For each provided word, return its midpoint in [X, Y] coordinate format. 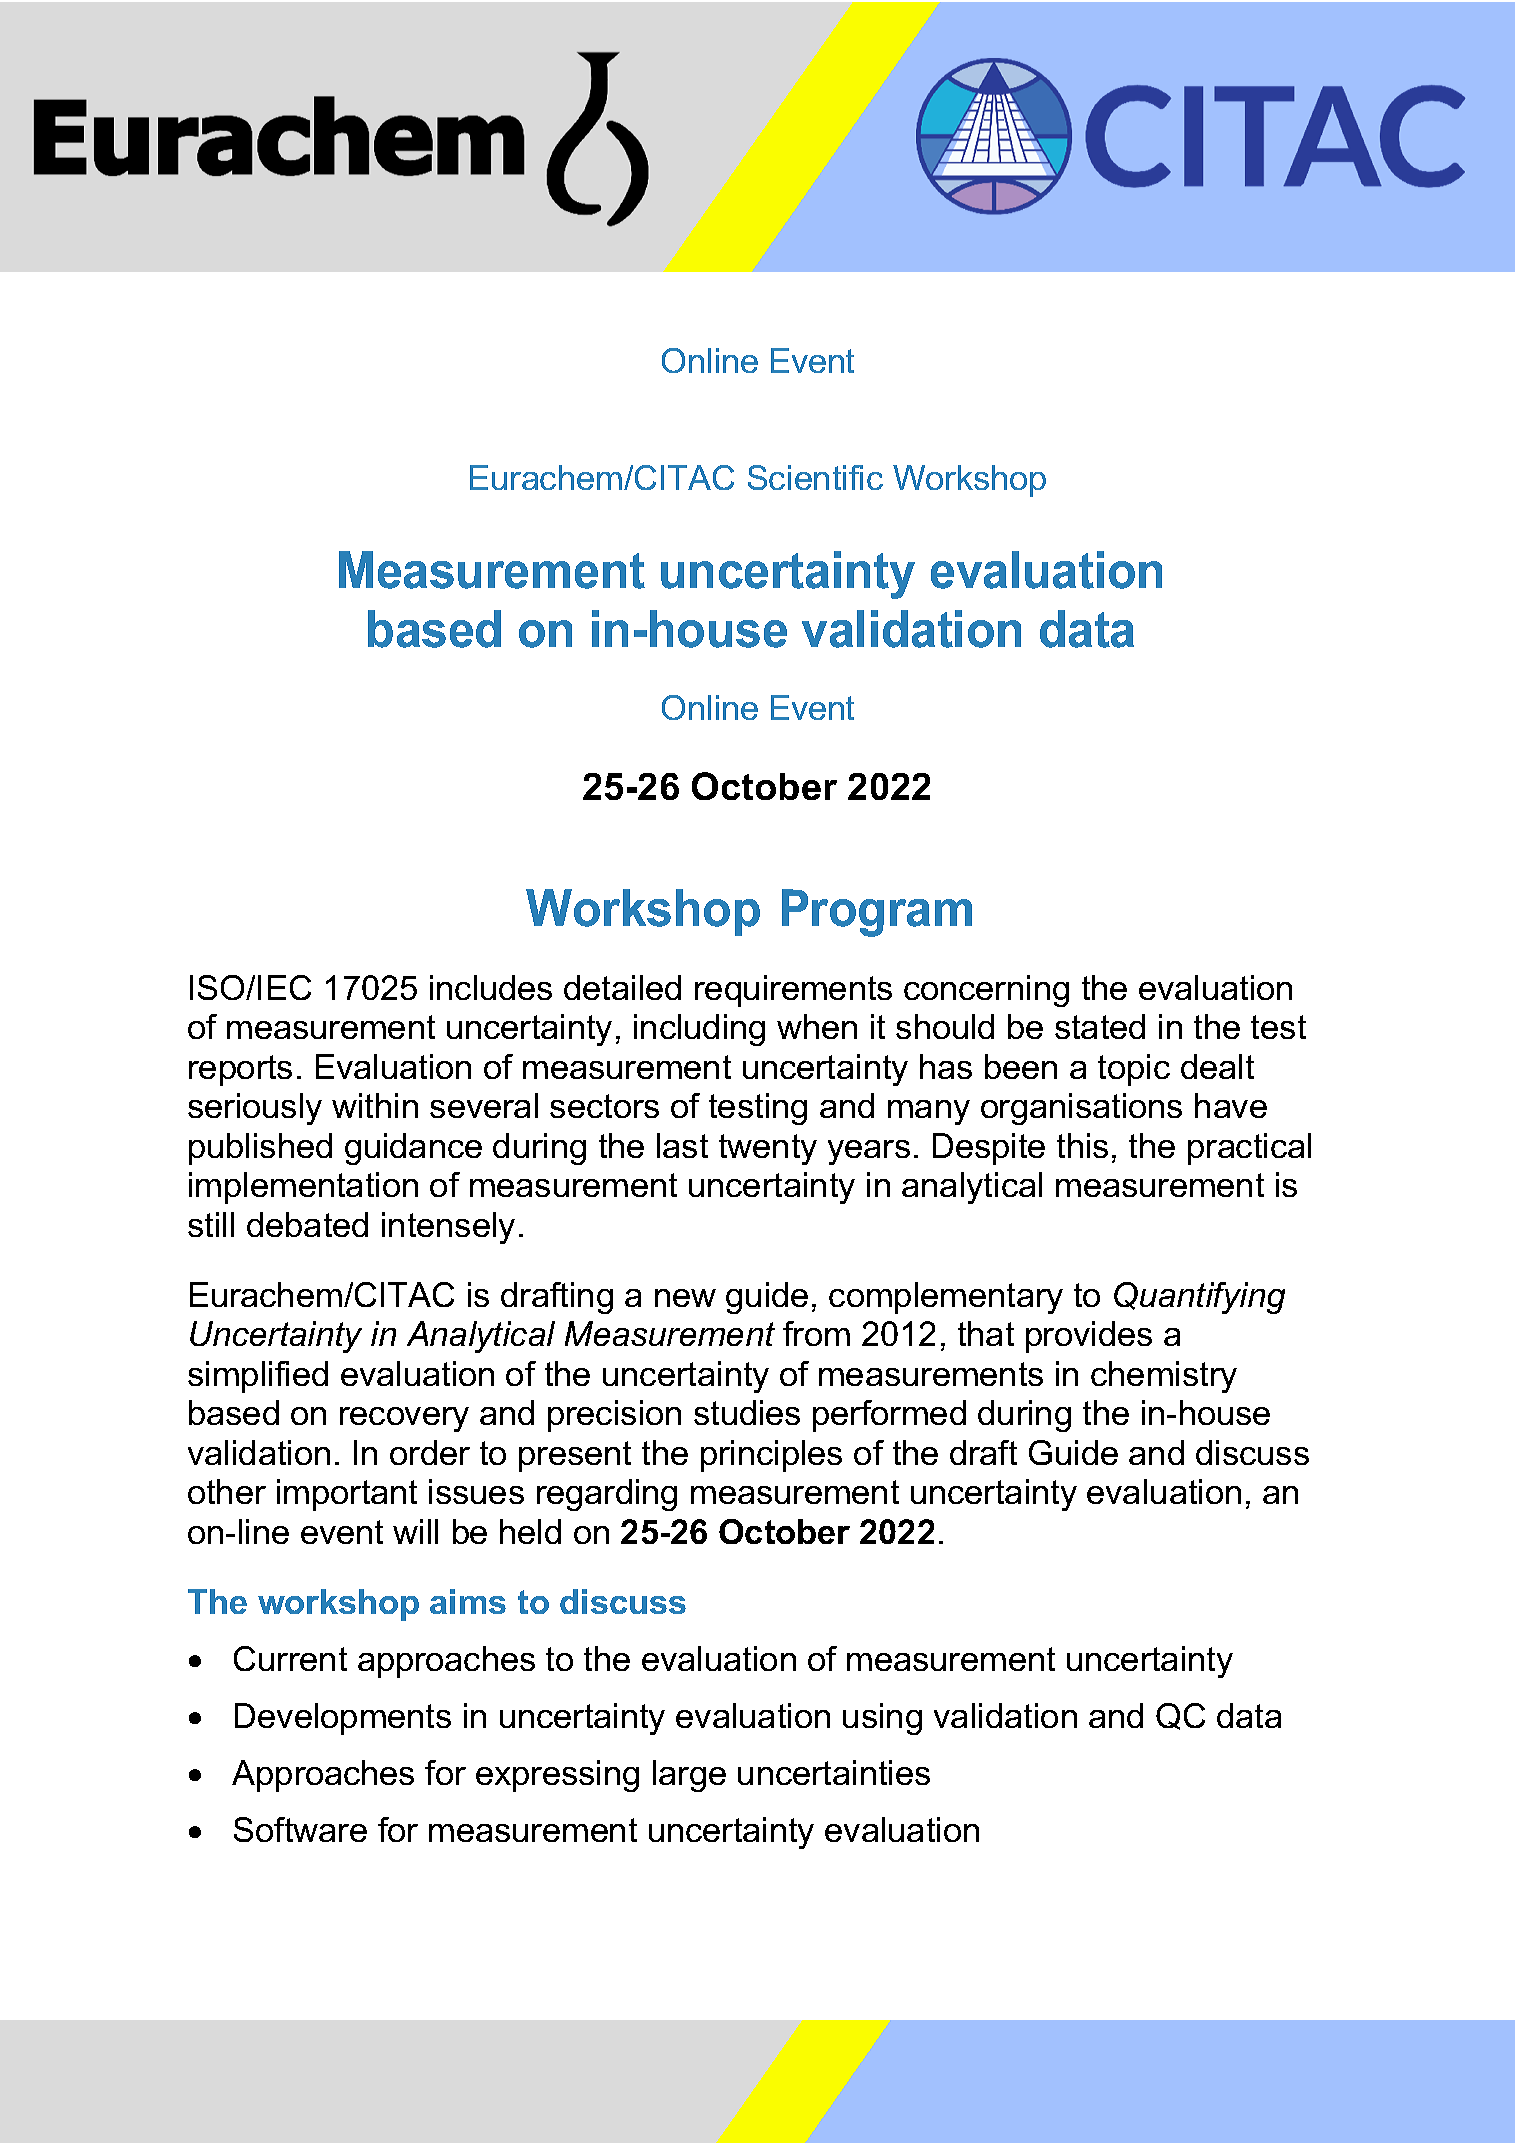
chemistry [1164, 1377]
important [347, 1495]
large [689, 1776]
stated [1100, 1026]
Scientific [815, 477]
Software [300, 1829]
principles [771, 1456]
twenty [768, 1149]
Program [877, 913]
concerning [986, 991]
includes [491, 987]
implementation [303, 1188]
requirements [793, 991]
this [1082, 1145]
